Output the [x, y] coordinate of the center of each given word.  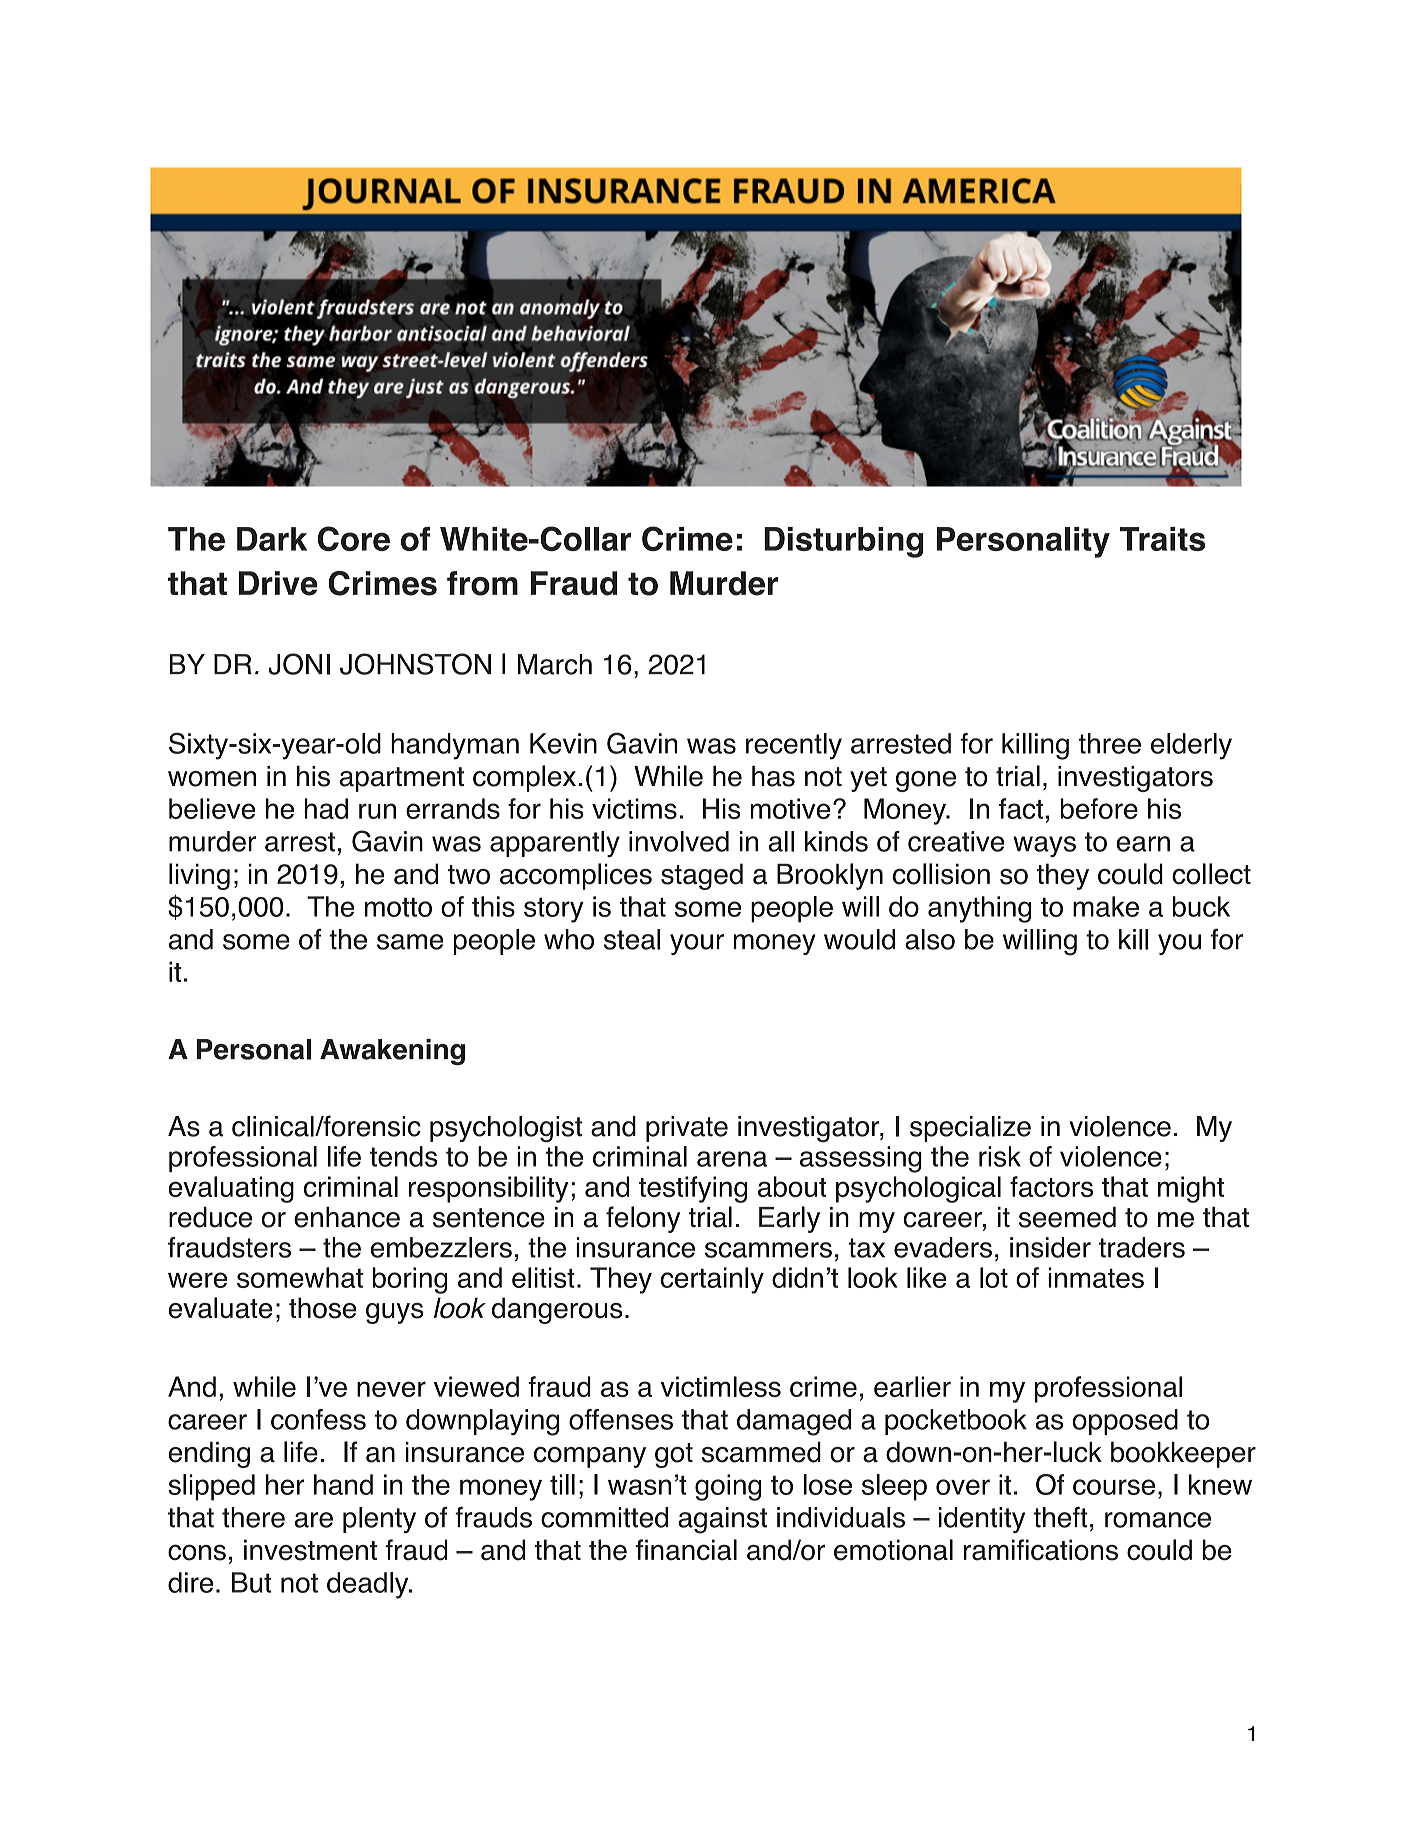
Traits [1162, 539]
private [687, 1129]
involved [679, 841]
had [326, 808]
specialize [970, 1129]
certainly [712, 1280]
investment [310, 1550]
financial [686, 1550]
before [1099, 808]
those [322, 1308]
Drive [278, 583]
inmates [1096, 1277]
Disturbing [844, 542]
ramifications [1041, 1550]
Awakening [392, 1052]
